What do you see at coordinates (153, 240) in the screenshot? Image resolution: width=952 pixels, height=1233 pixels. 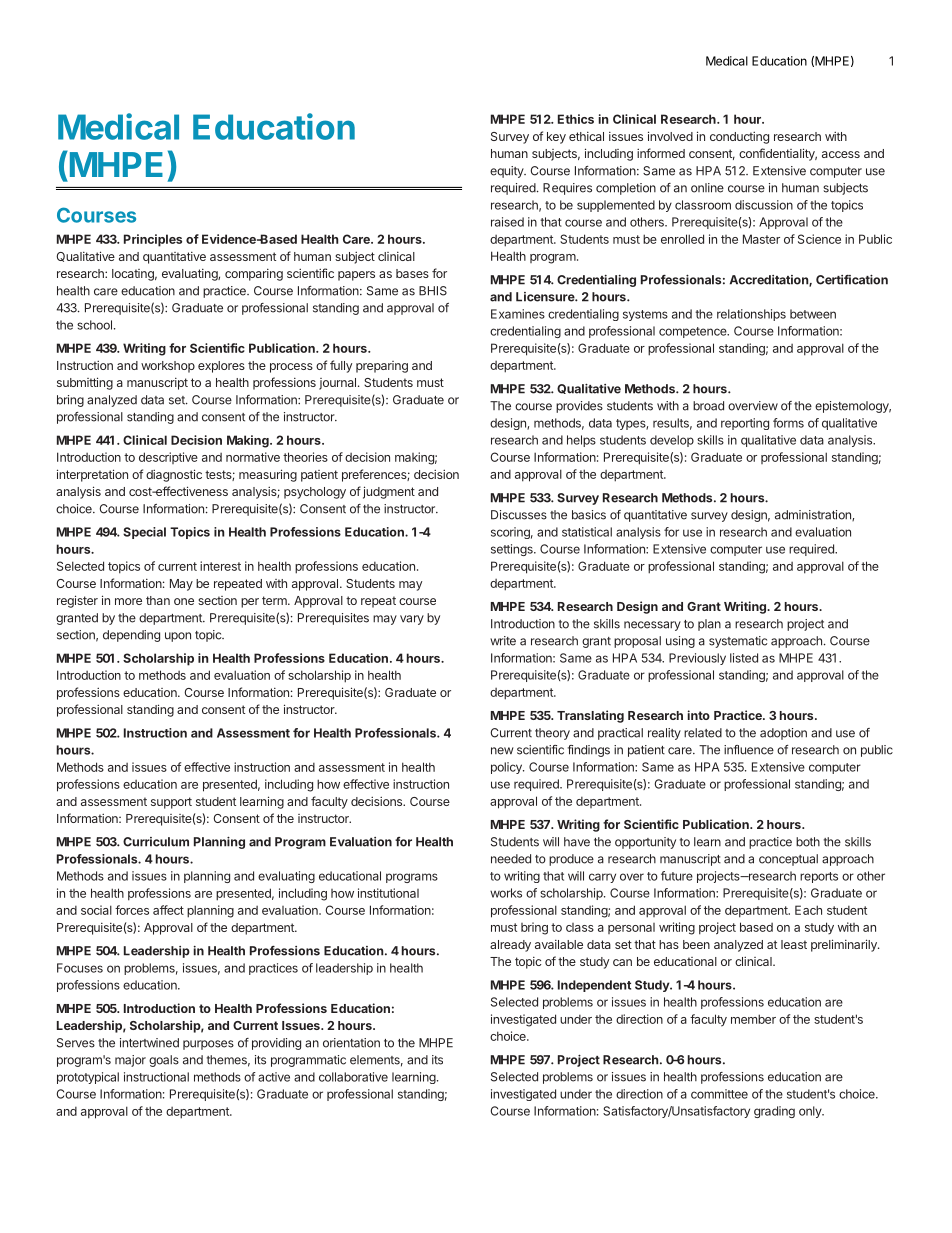 I see `Principles` at bounding box center [153, 240].
